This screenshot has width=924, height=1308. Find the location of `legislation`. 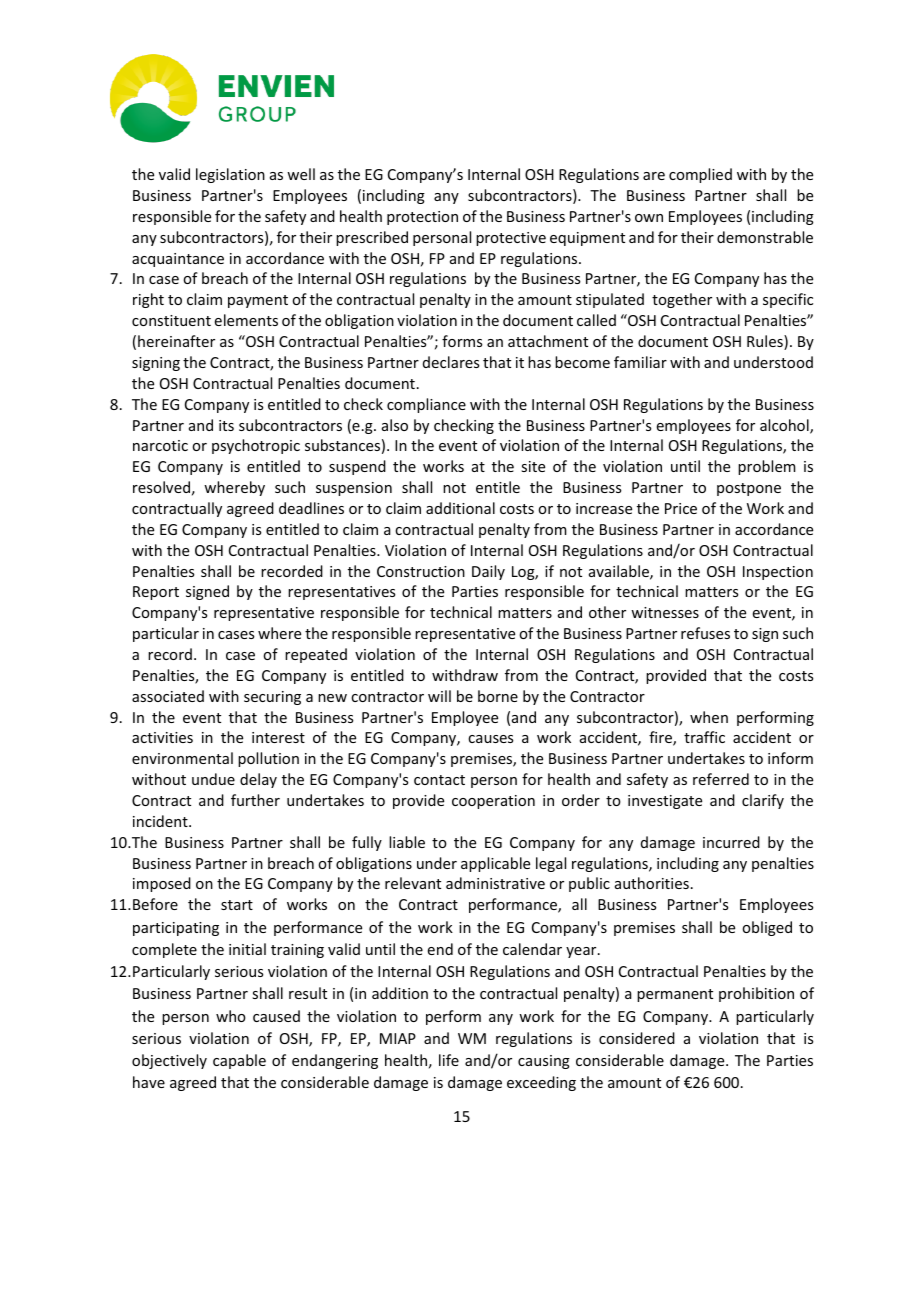

legislation is located at coordinates (230, 175).
